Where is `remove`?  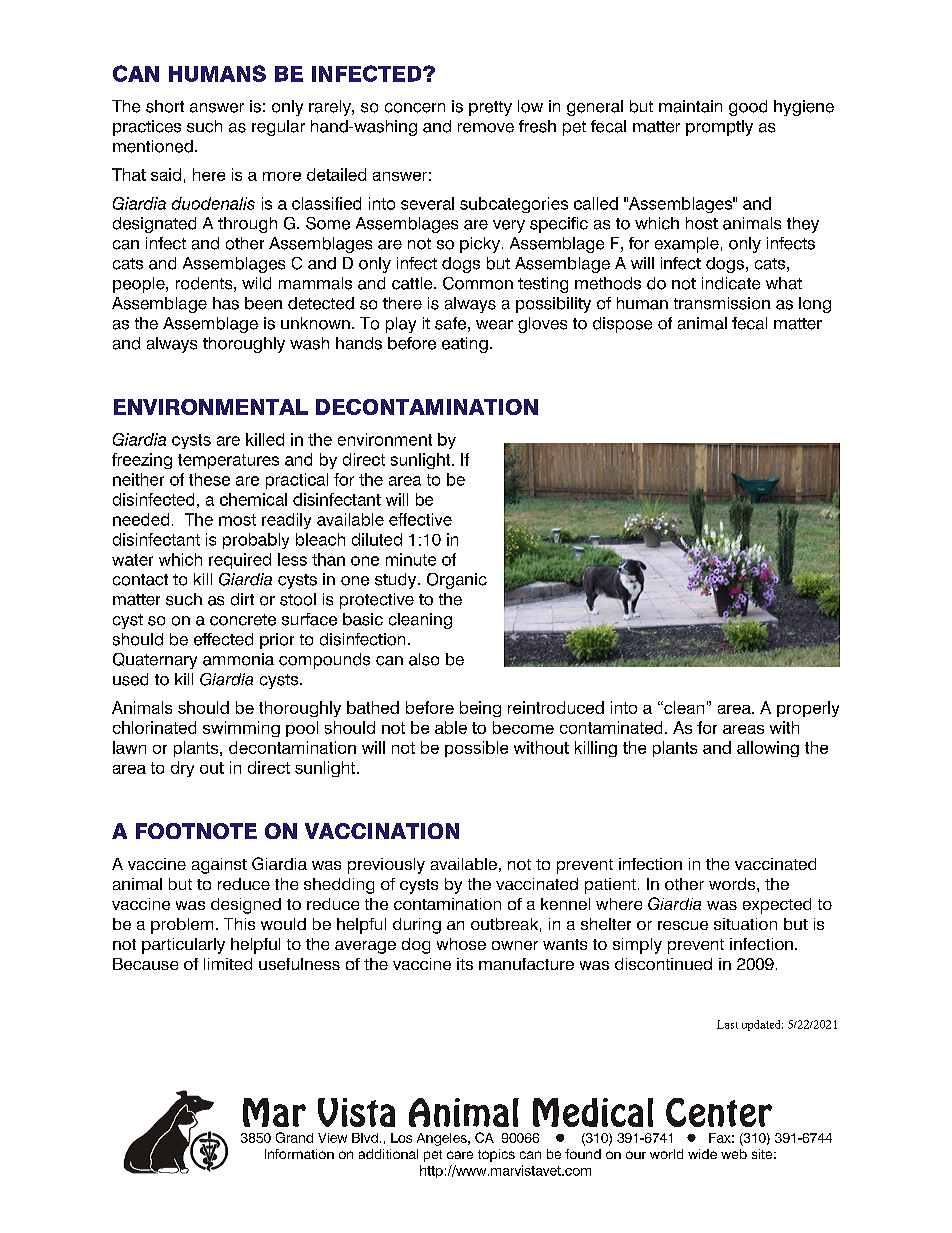 remove is located at coordinates (486, 128).
